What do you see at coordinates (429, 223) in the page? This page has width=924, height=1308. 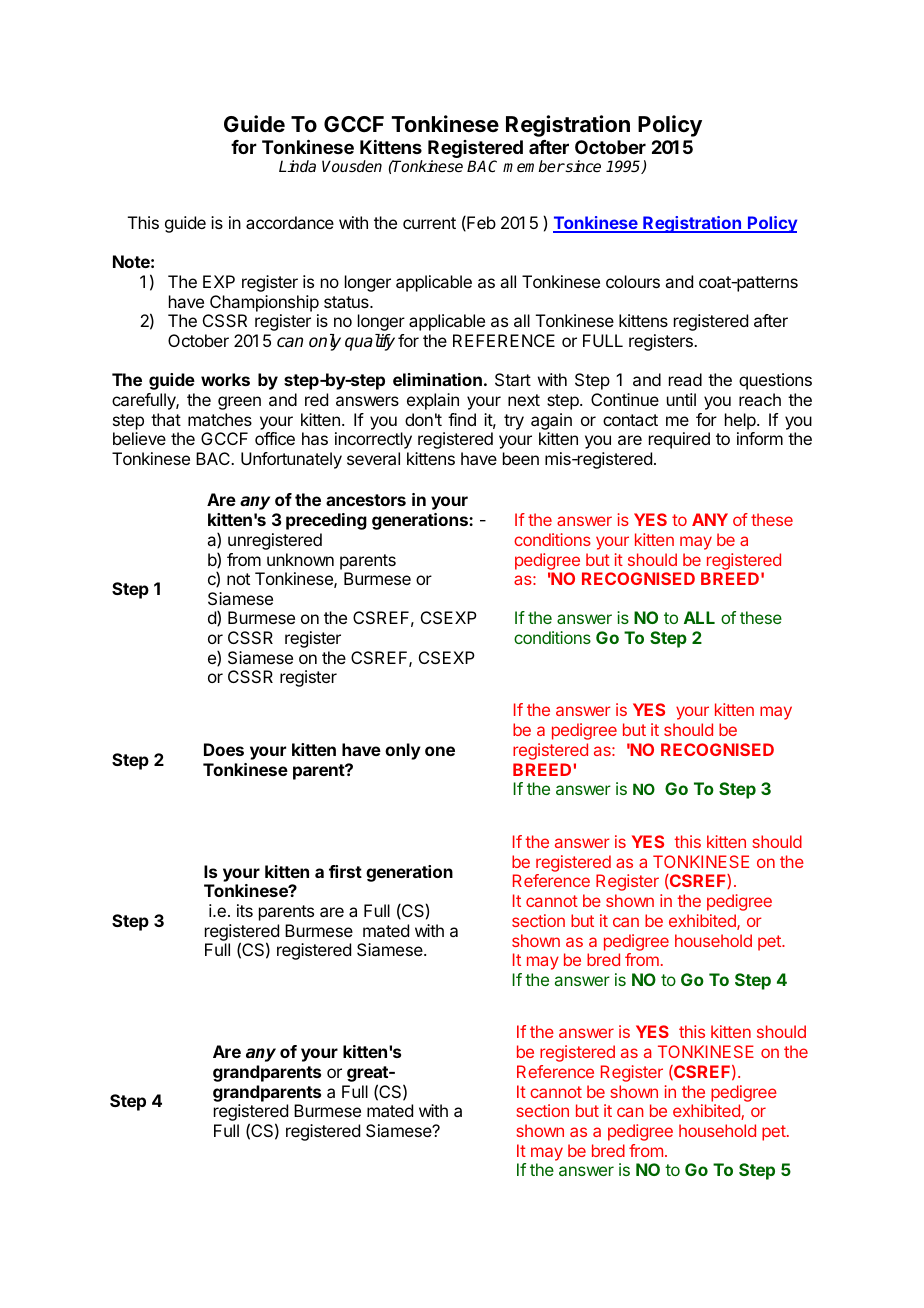 I see `current` at bounding box center [429, 223].
